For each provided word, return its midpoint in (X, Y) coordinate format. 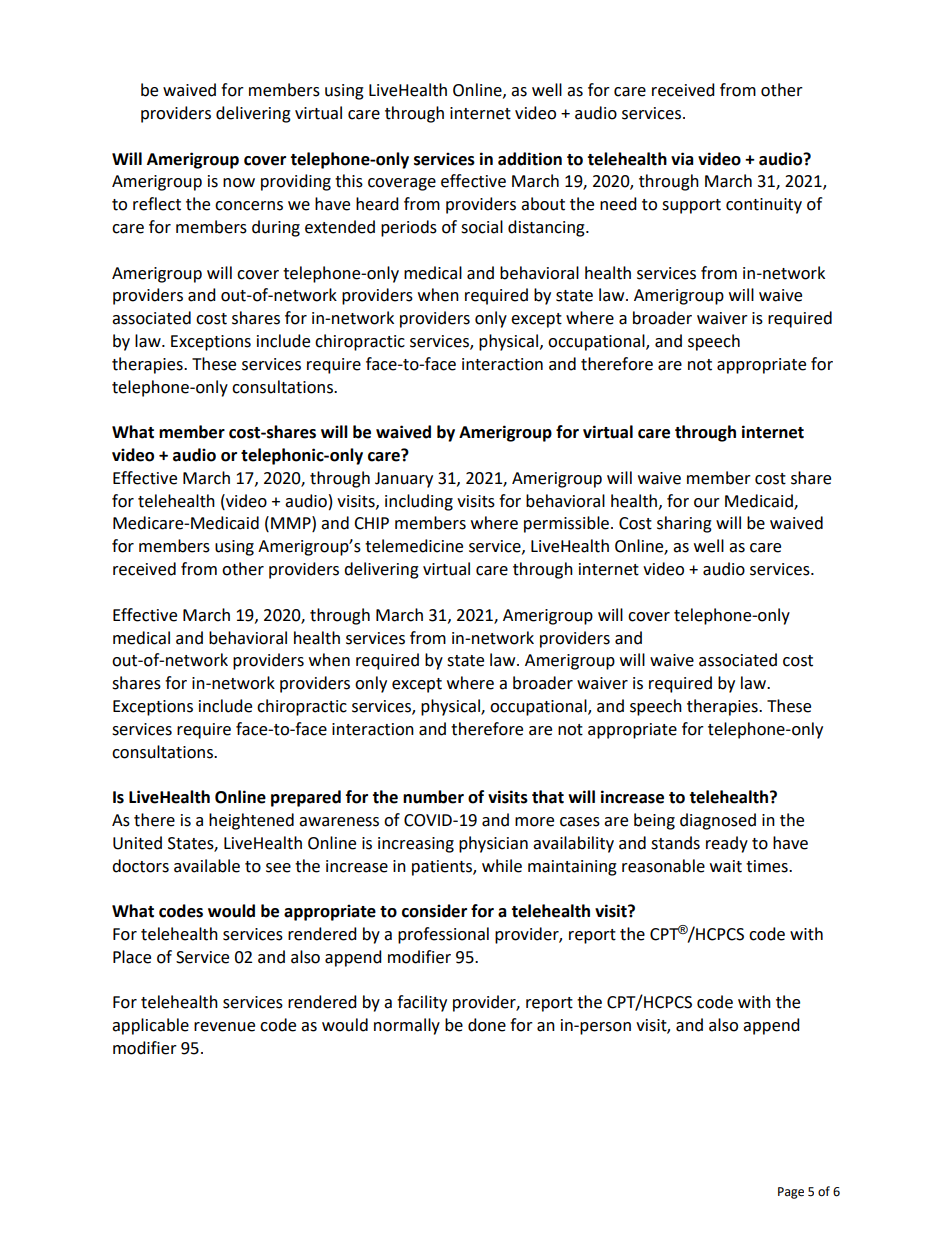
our (707, 503)
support (691, 206)
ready (727, 844)
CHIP (371, 523)
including (419, 502)
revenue (224, 1027)
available (207, 866)
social (482, 227)
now (239, 183)
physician (493, 844)
